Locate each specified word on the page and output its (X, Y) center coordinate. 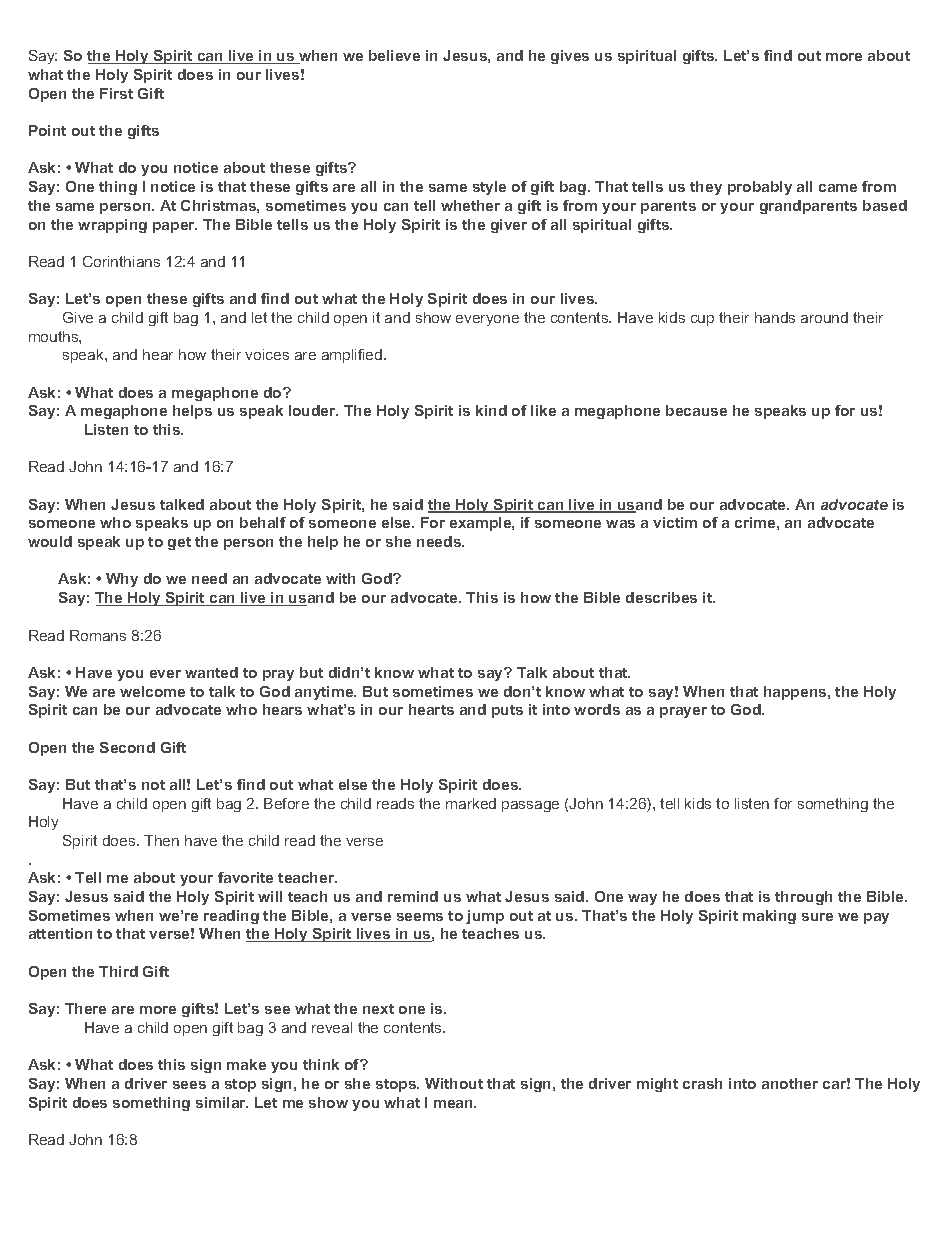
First (116, 93)
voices (267, 354)
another (790, 1083)
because (696, 410)
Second (127, 747)
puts (507, 711)
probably (760, 188)
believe (394, 55)
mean (454, 1104)
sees (189, 1085)
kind (491, 410)
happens (796, 693)
